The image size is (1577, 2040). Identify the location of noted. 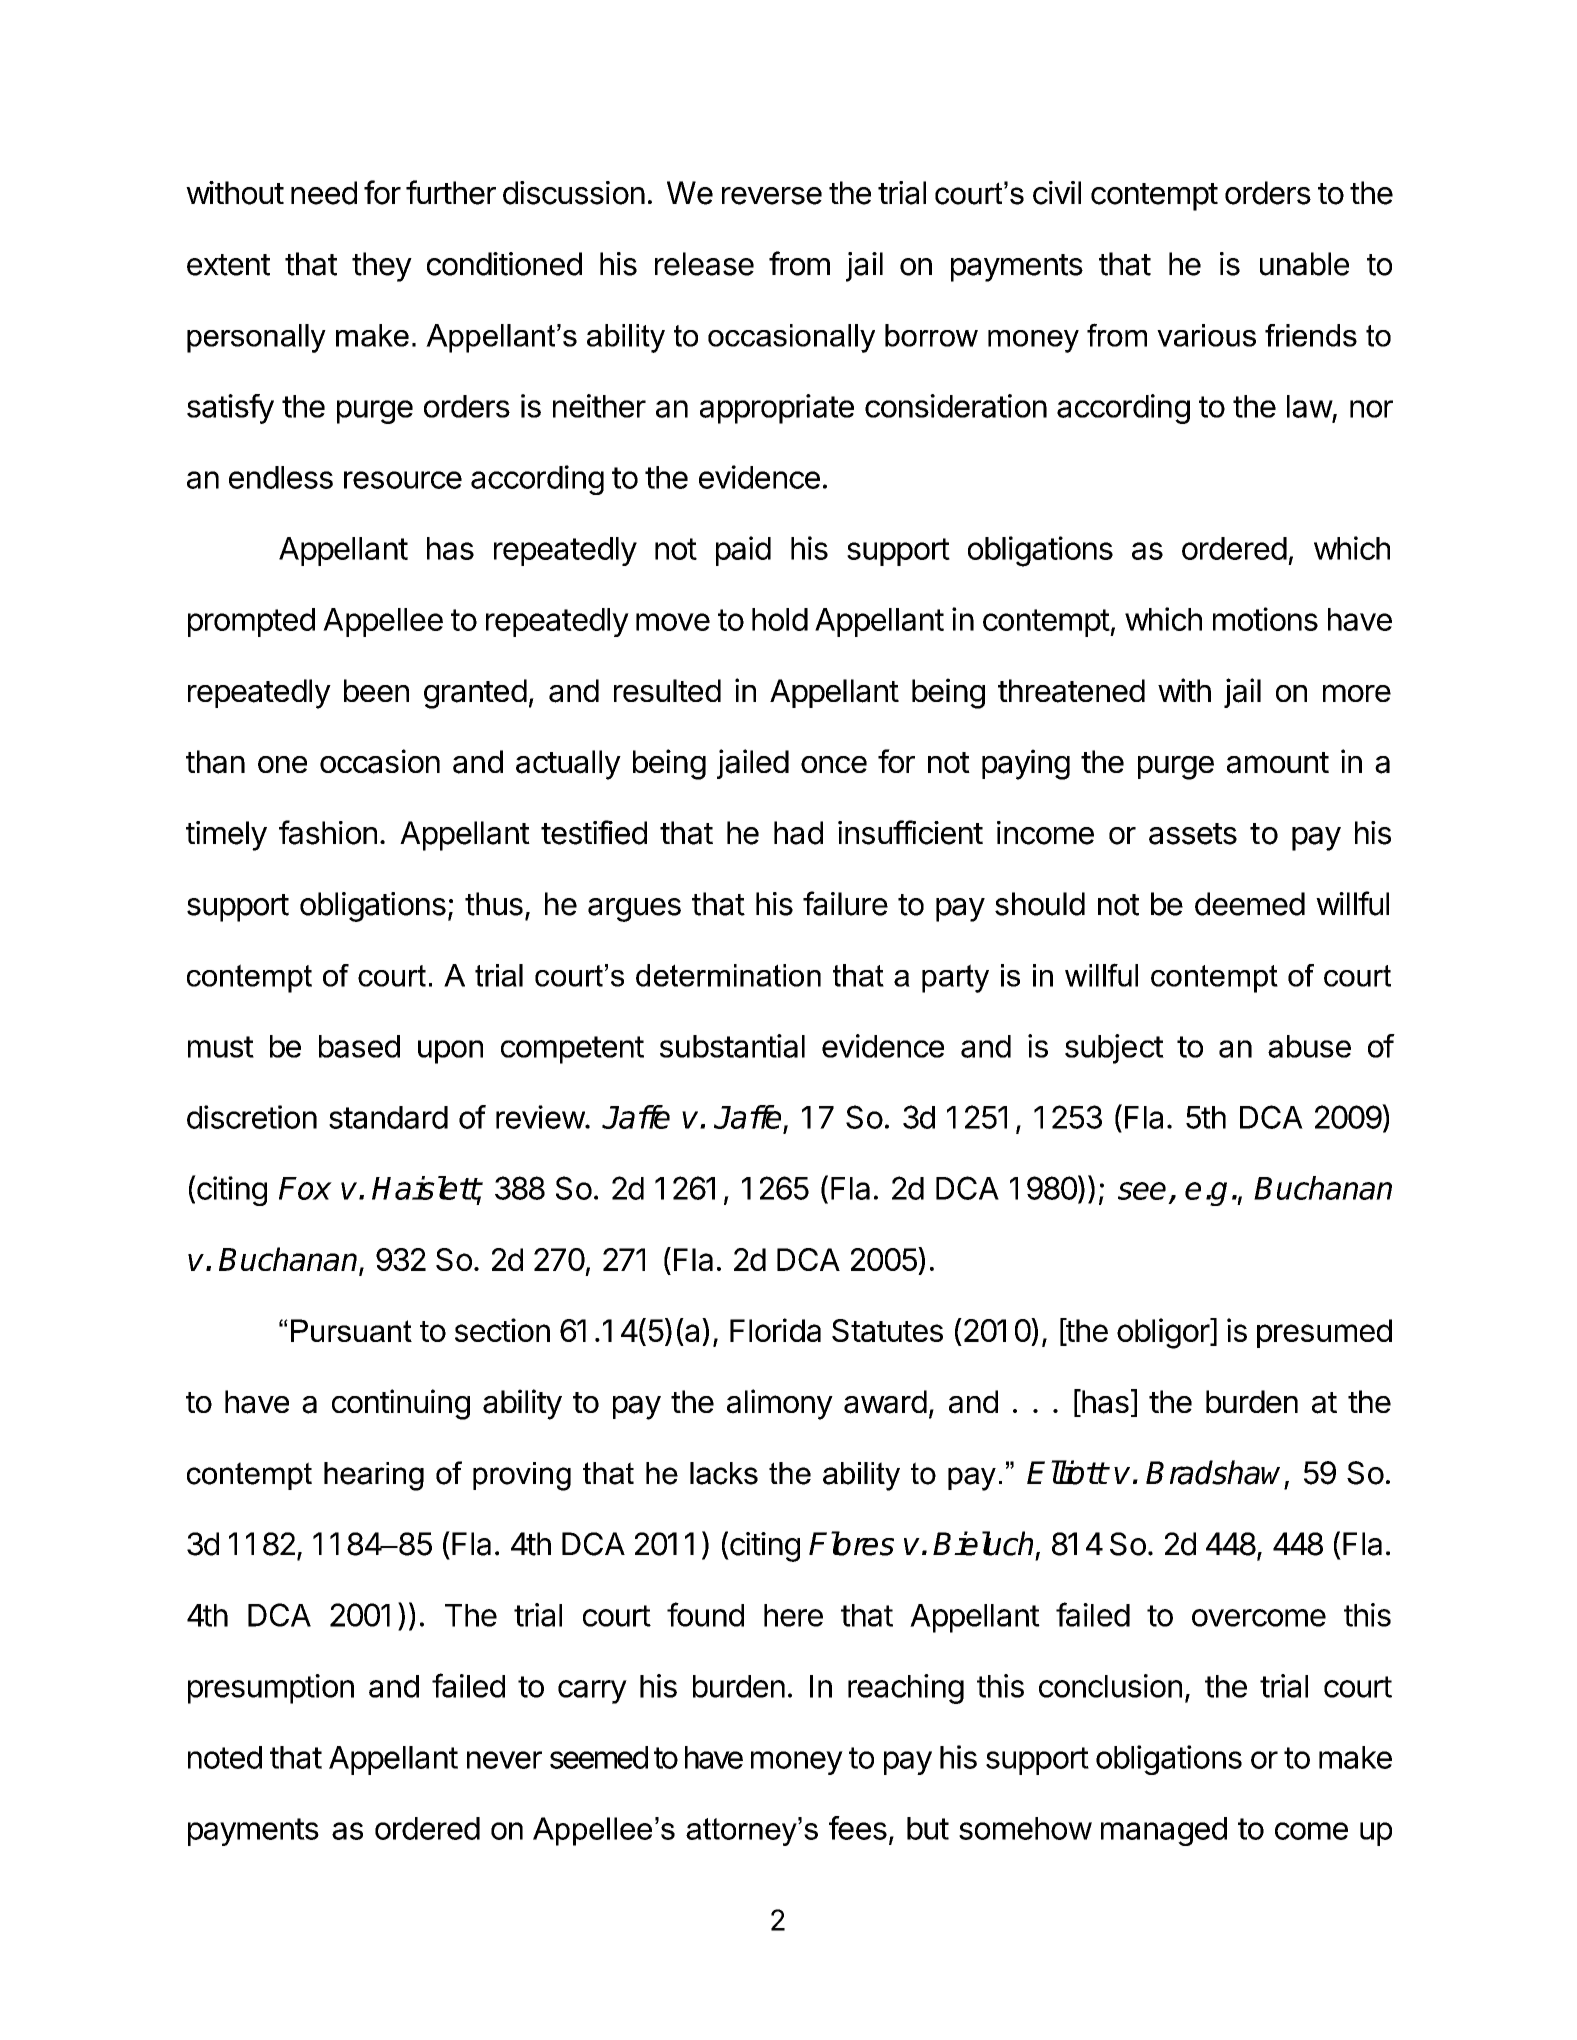
(225, 1757).
